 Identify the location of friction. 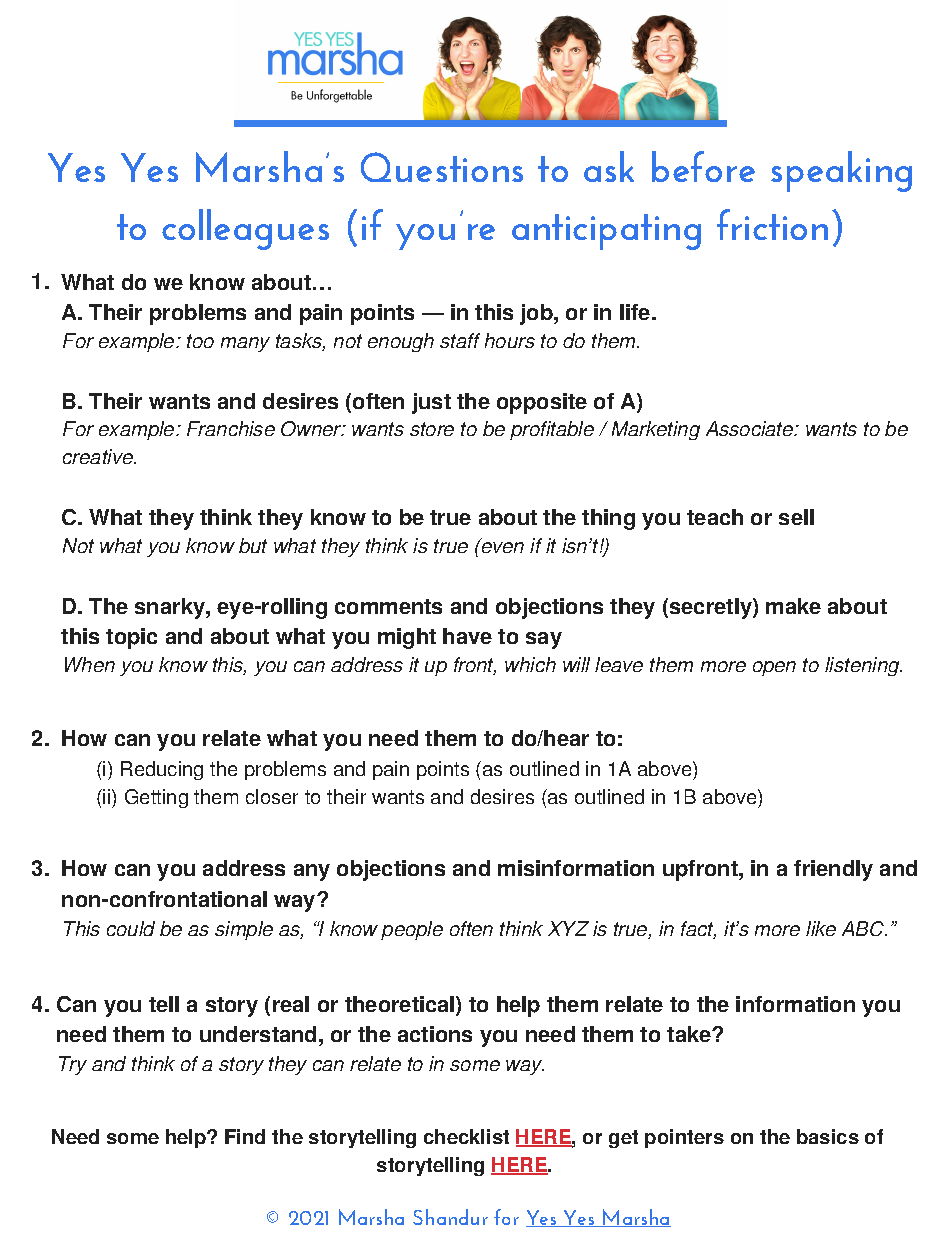
(772, 224).
